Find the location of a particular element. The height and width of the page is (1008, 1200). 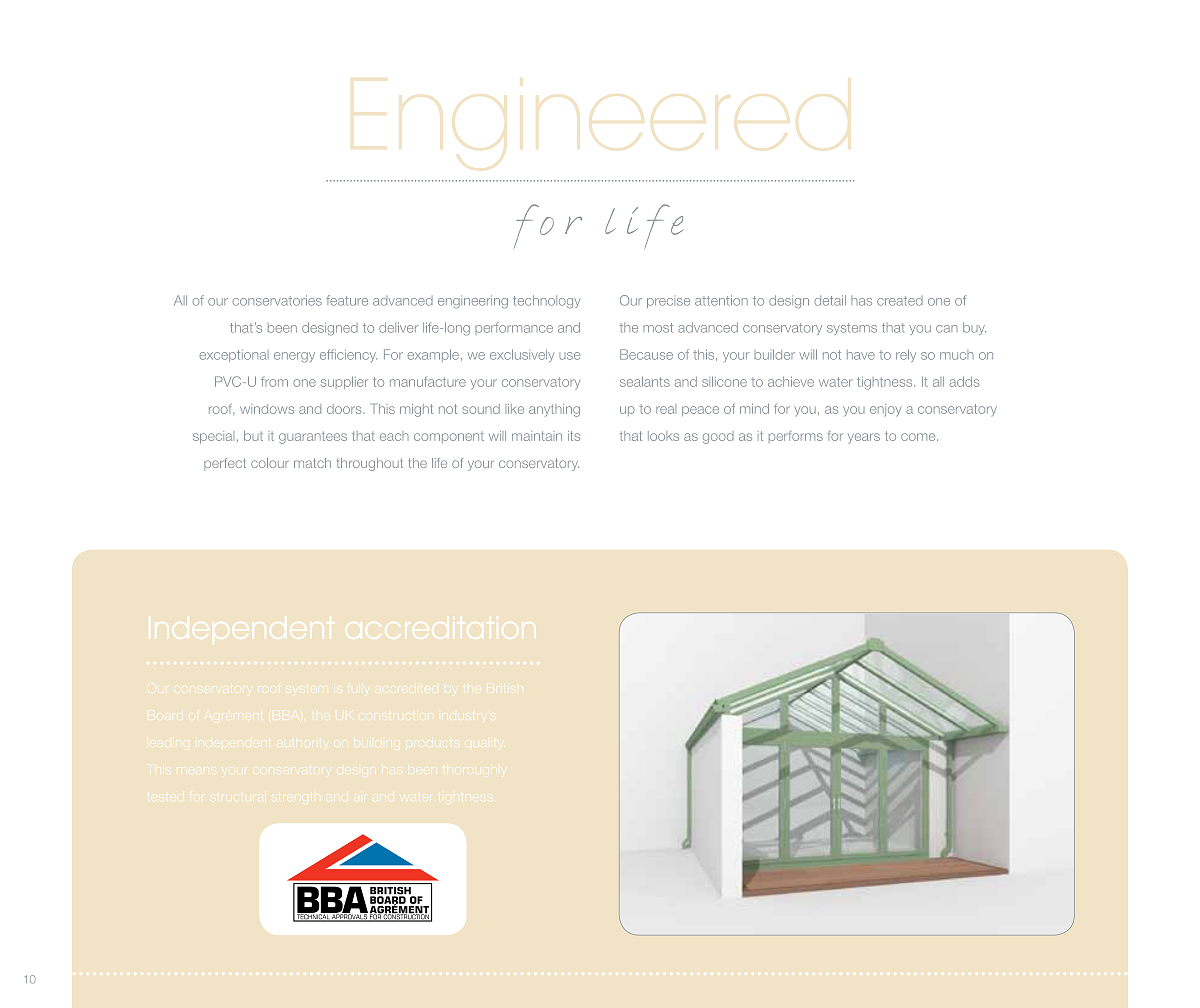

its is located at coordinates (574, 436).
